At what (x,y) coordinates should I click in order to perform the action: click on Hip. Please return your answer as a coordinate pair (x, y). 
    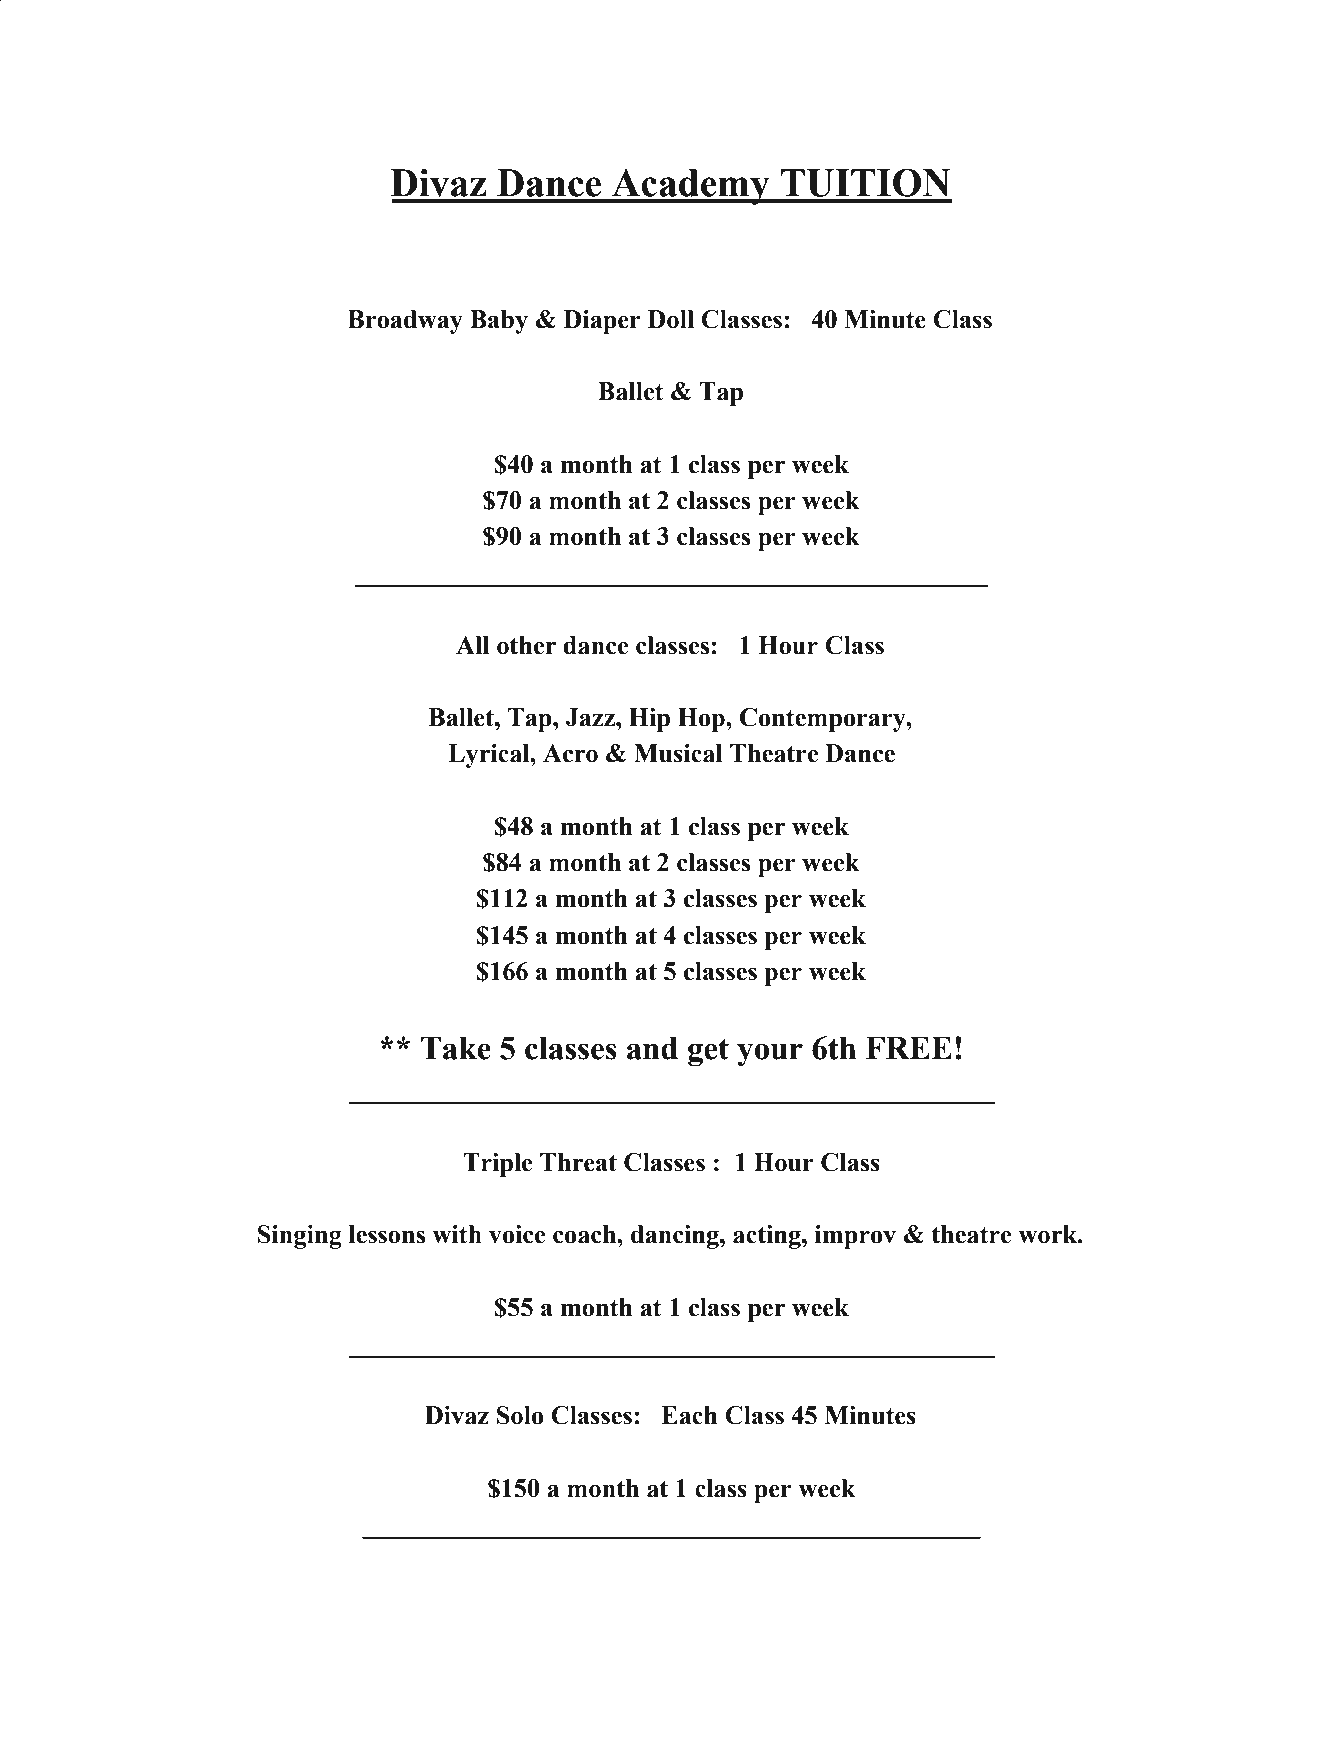
    Looking at the image, I should click on (649, 720).
